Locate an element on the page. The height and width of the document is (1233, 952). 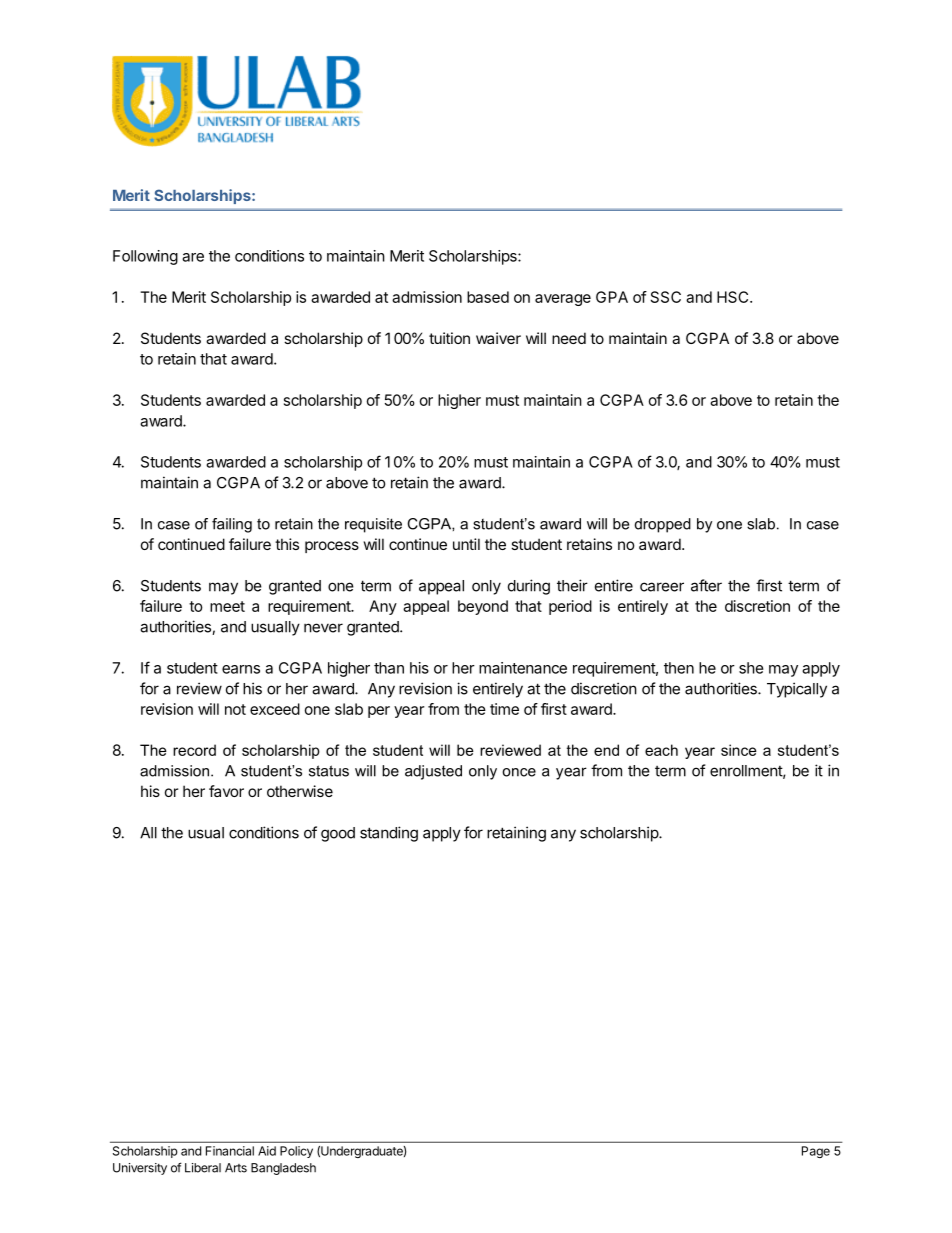
not is located at coordinates (235, 709).
